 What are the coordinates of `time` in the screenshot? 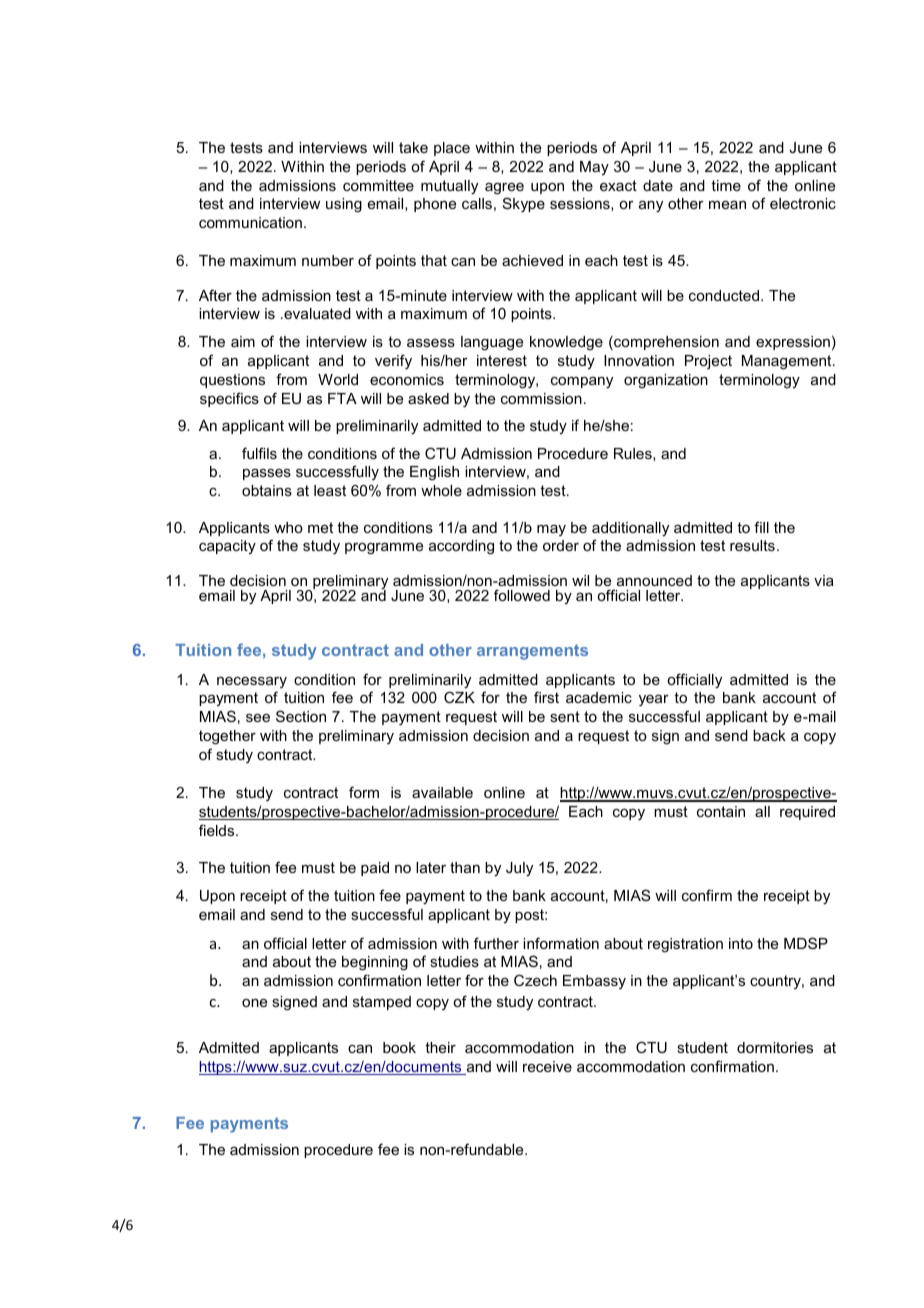 It's located at (726, 185).
